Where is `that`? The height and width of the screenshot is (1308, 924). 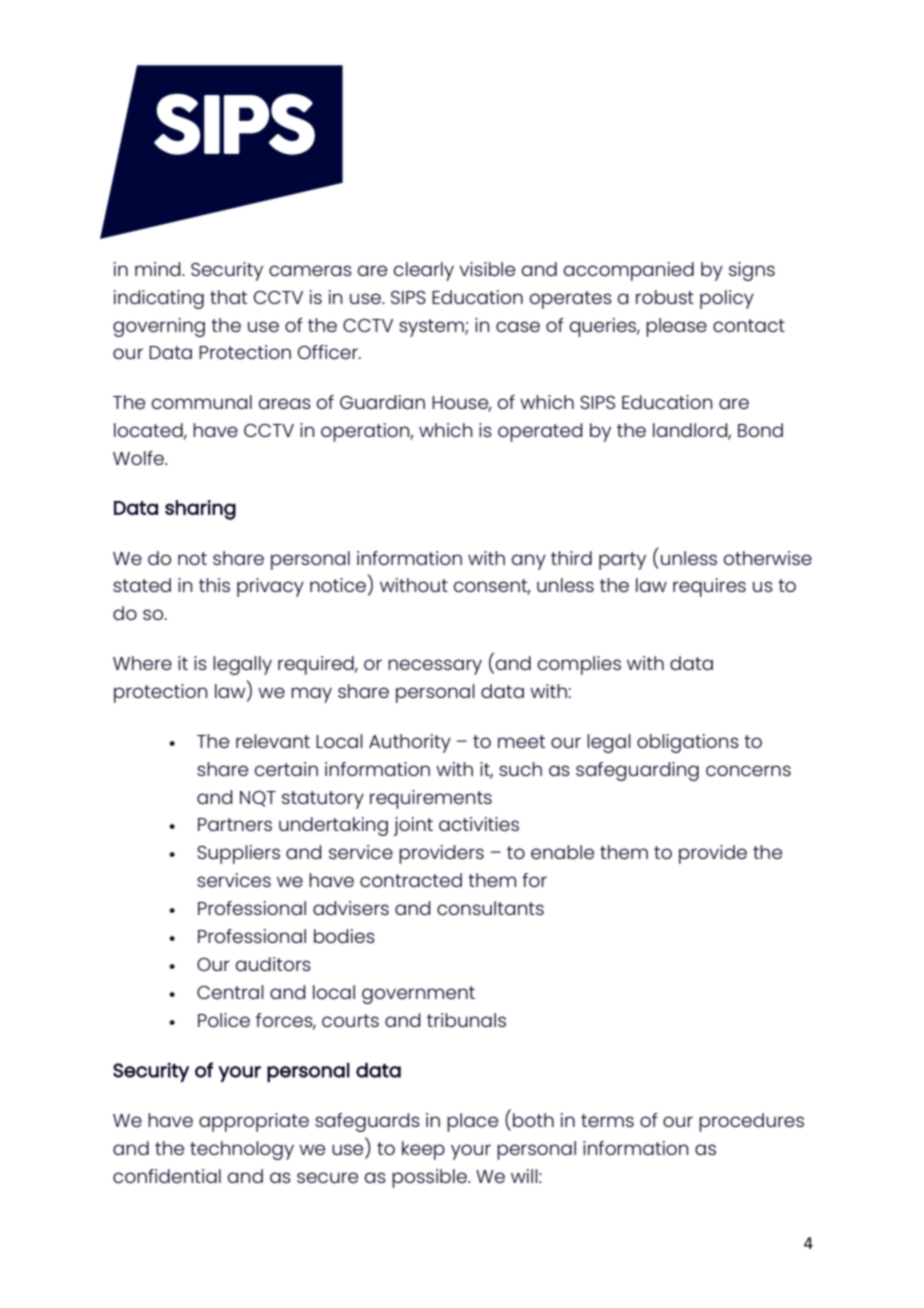 that is located at coordinates (228, 297).
